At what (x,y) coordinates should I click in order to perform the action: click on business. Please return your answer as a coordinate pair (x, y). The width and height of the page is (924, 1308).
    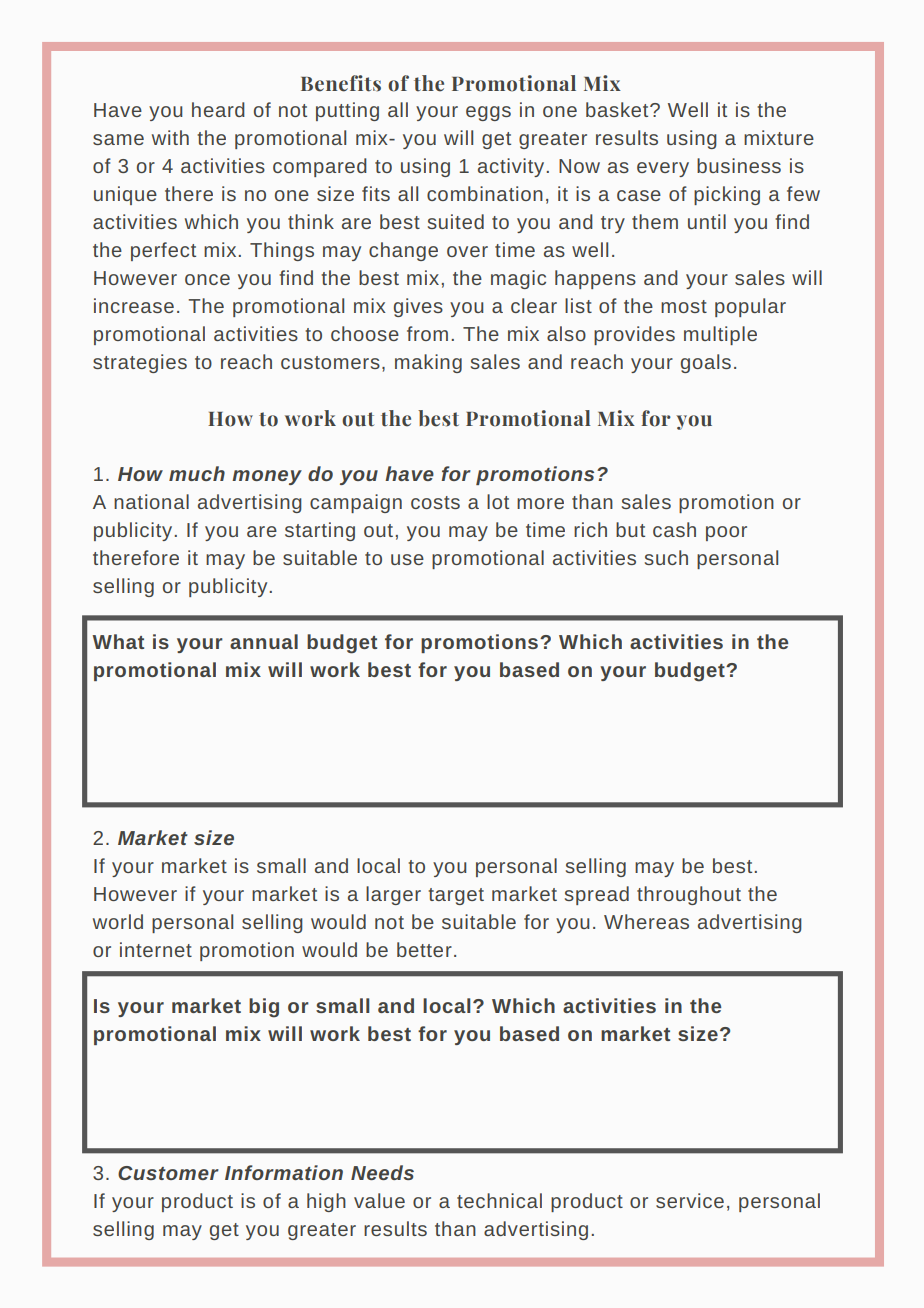
    Looking at the image, I should click on (739, 165).
